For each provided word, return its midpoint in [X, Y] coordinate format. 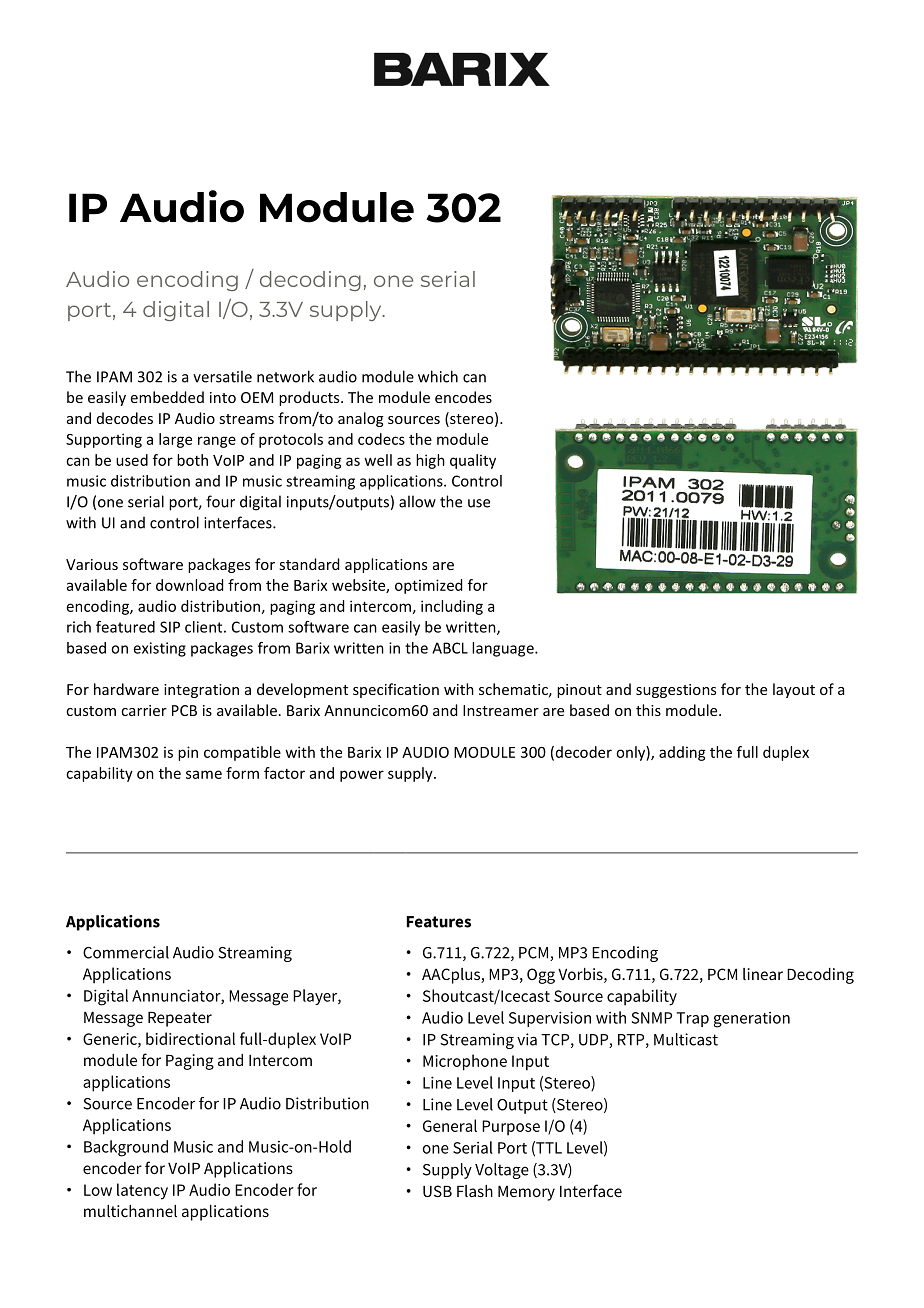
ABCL [450, 648]
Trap [693, 1019]
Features [439, 922]
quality [473, 461]
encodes [463, 397]
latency [142, 1191]
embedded [167, 397]
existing [160, 649]
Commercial [126, 952]
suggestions [676, 691]
